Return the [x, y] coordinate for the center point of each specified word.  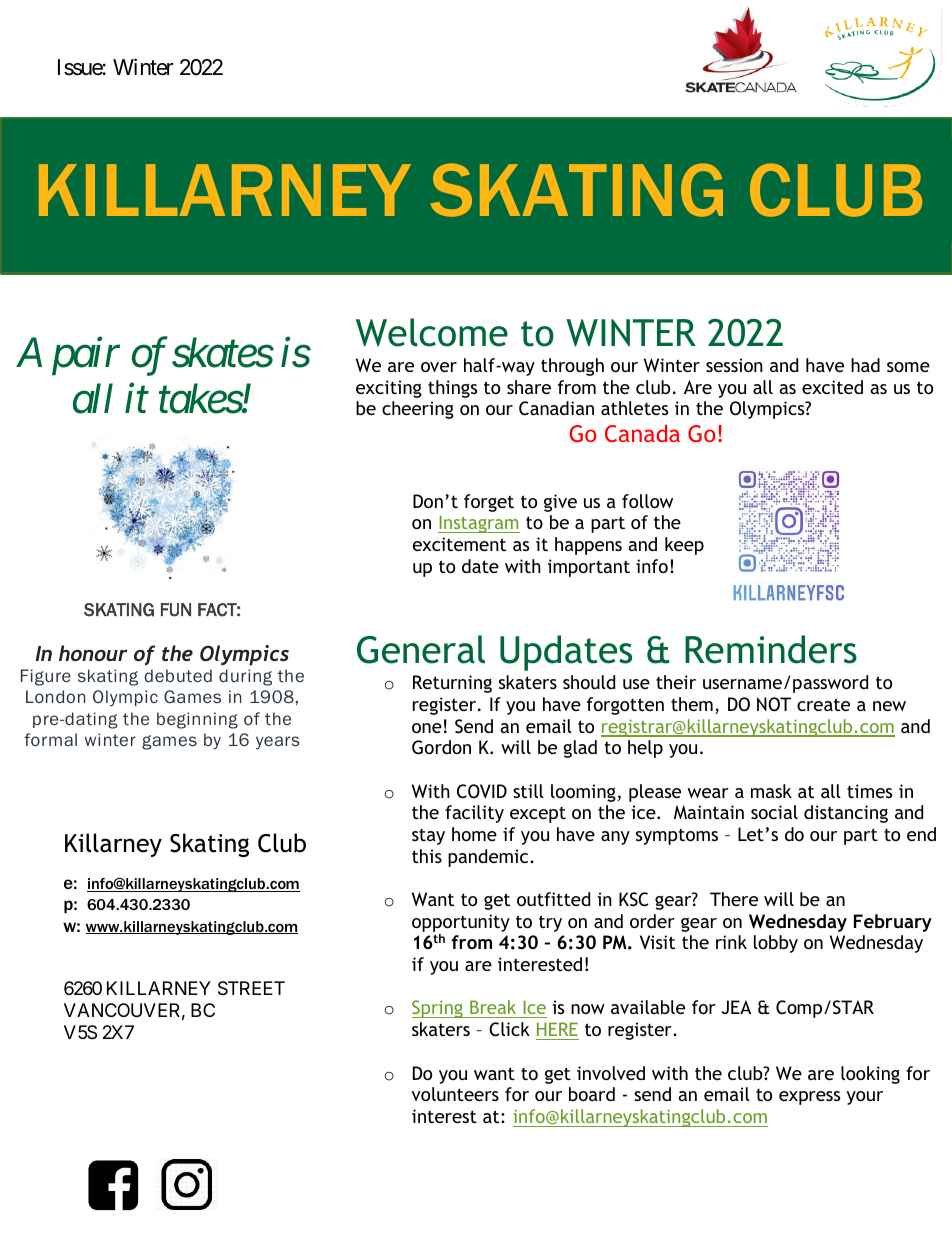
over [439, 367]
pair [86, 357]
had [865, 365]
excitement [459, 544]
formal [50, 739]
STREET [251, 988]
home [474, 834]
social [774, 812]
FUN [176, 610]
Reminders [771, 649]
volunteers [455, 1094]
